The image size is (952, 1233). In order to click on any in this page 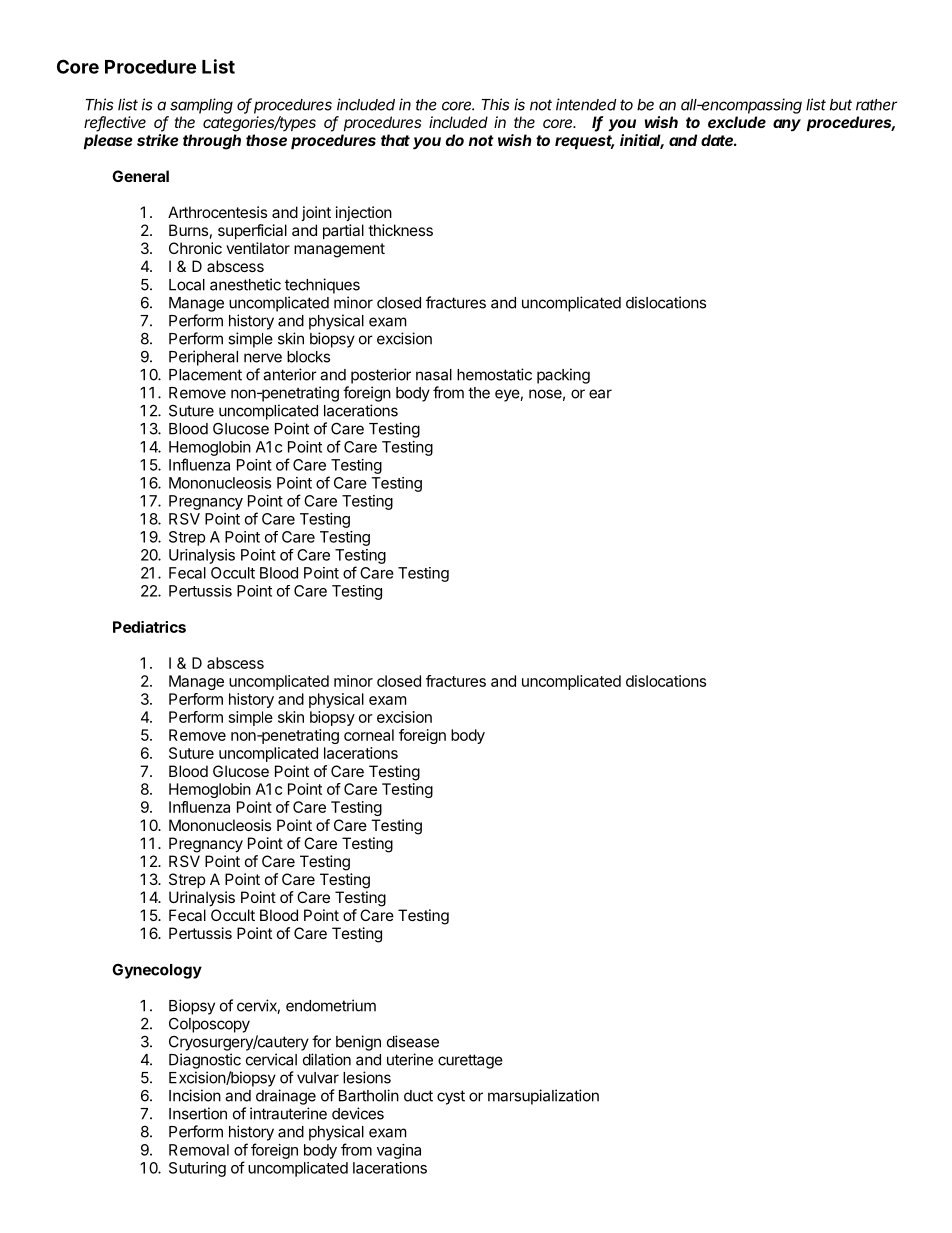, I will do `click(787, 125)`.
